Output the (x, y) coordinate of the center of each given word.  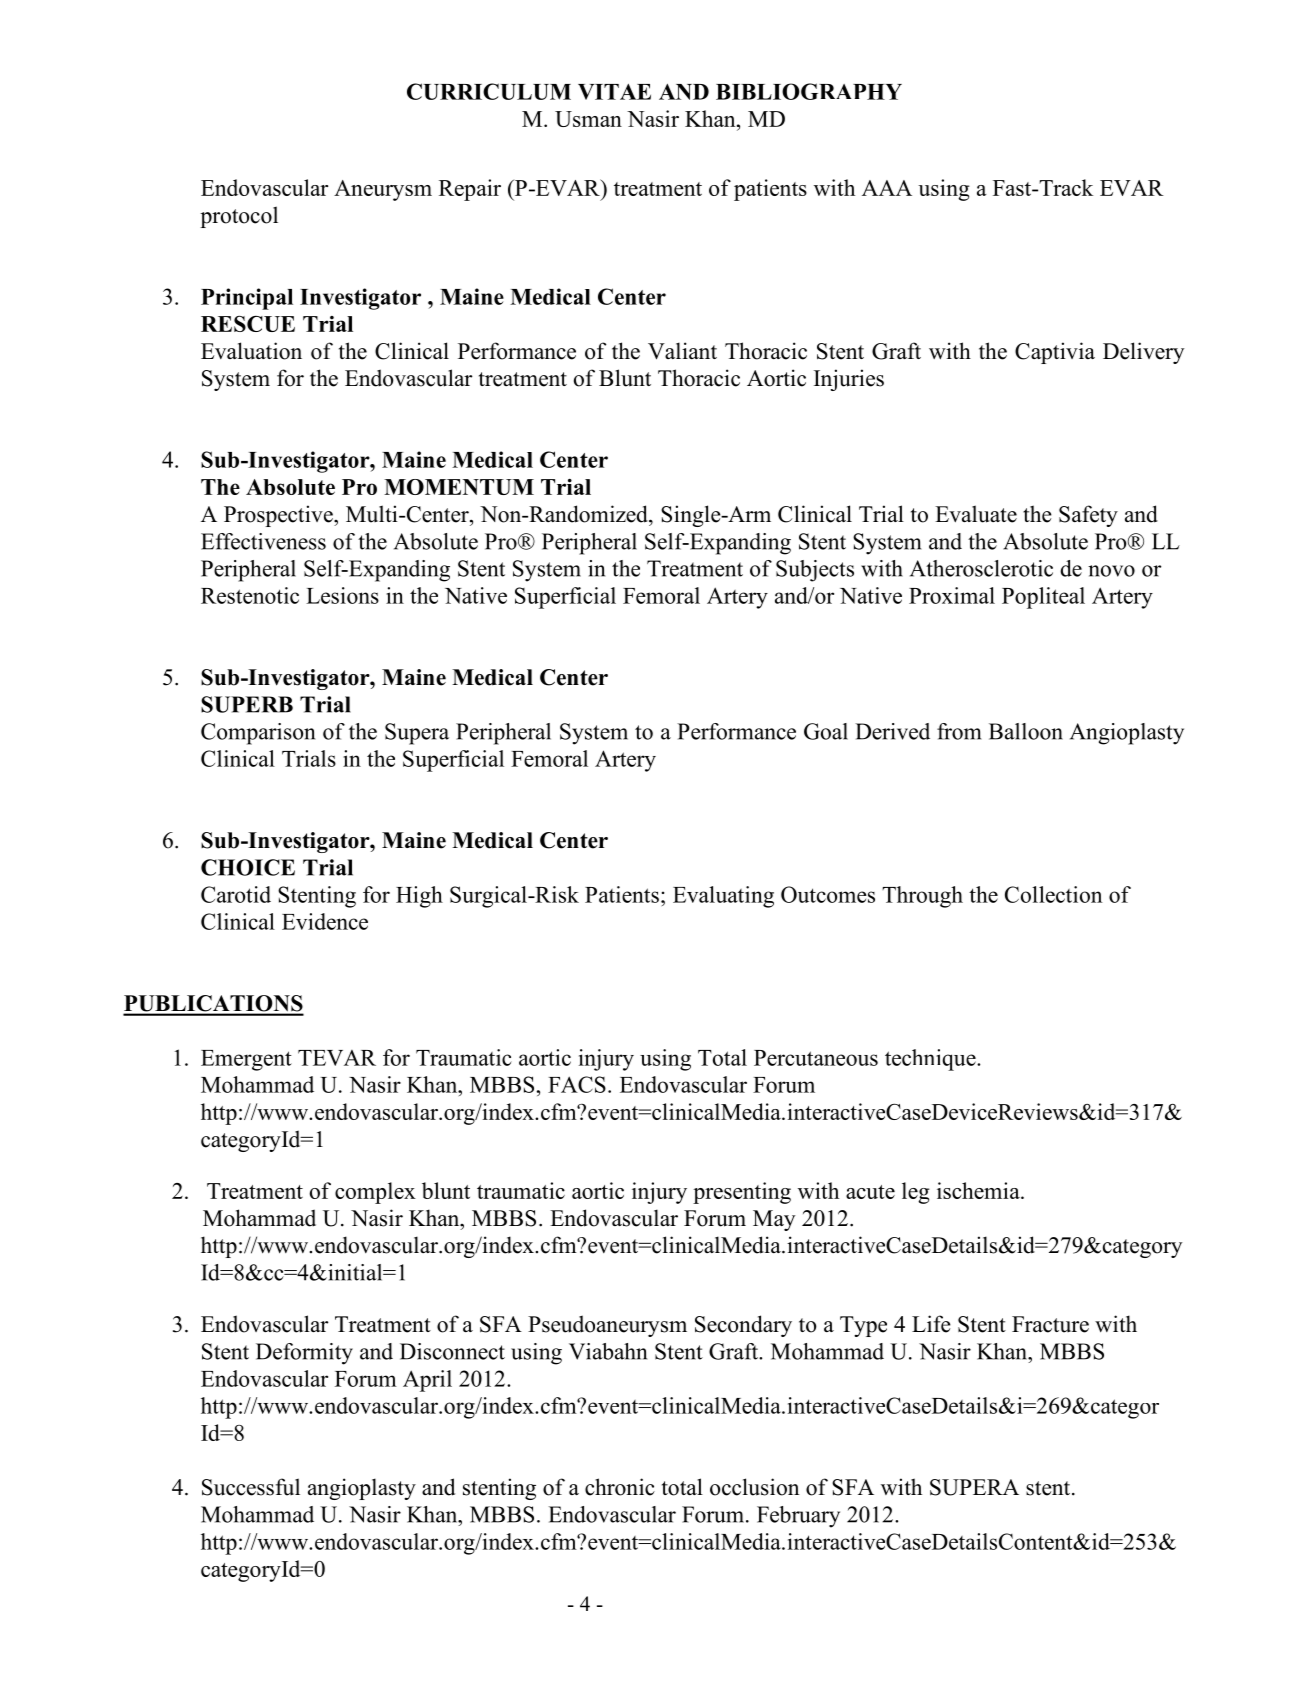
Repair (470, 190)
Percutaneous (816, 1058)
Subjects (815, 571)
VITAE (614, 92)
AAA (887, 188)
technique (931, 1060)
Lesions (342, 595)
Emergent (246, 1060)
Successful (251, 1487)
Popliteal (1043, 598)
